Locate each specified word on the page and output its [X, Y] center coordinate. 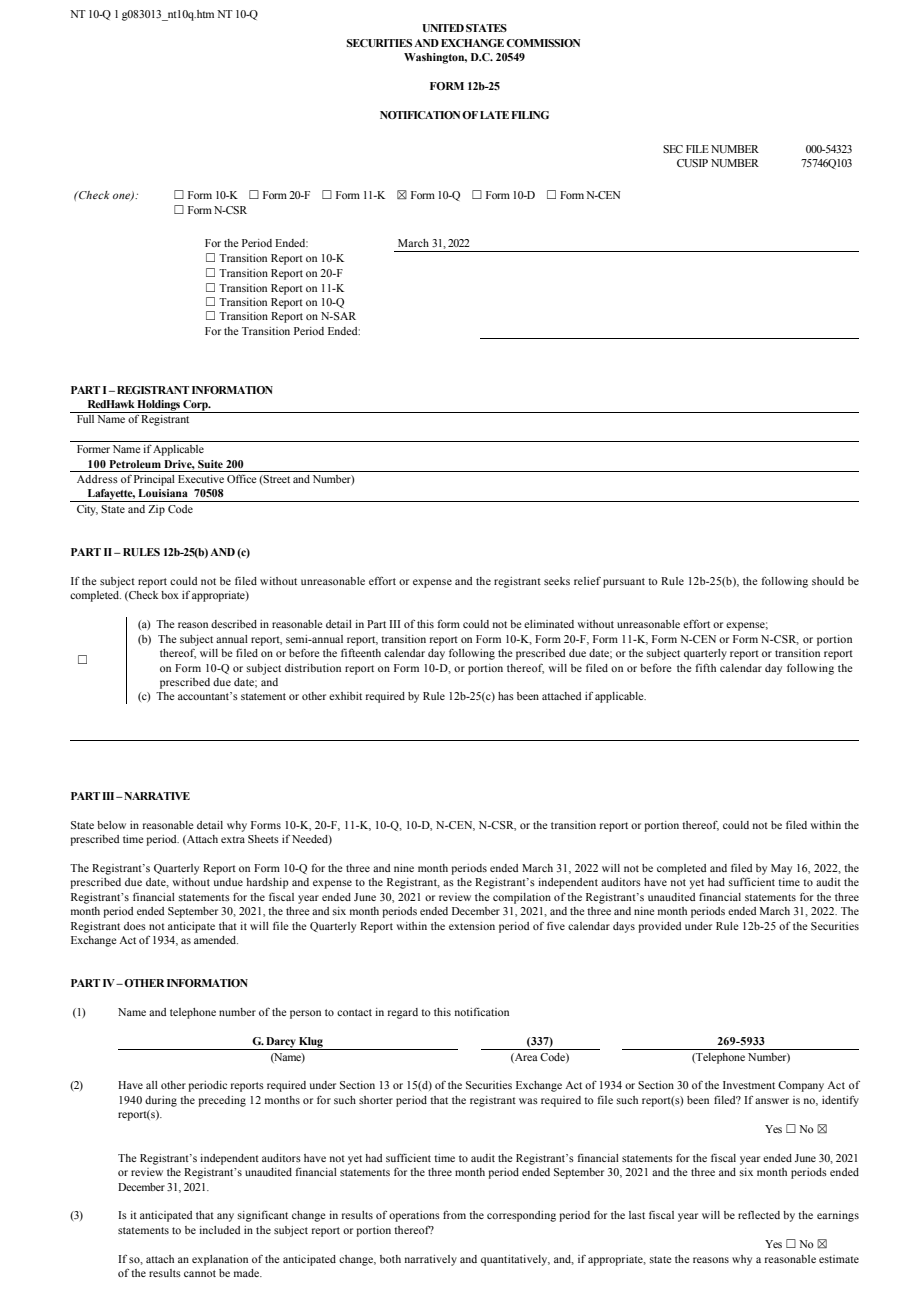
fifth [705, 667]
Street [276, 479]
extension [472, 926]
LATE [494, 115]
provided [659, 927]
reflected [759, 1215]
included [219, 1230]
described [234, 624]
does [135, 926]
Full [85, 419]
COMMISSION [543, 43]
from [454, 1214]
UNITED [443, 28]
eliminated [549, 624]
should [828, 581]
